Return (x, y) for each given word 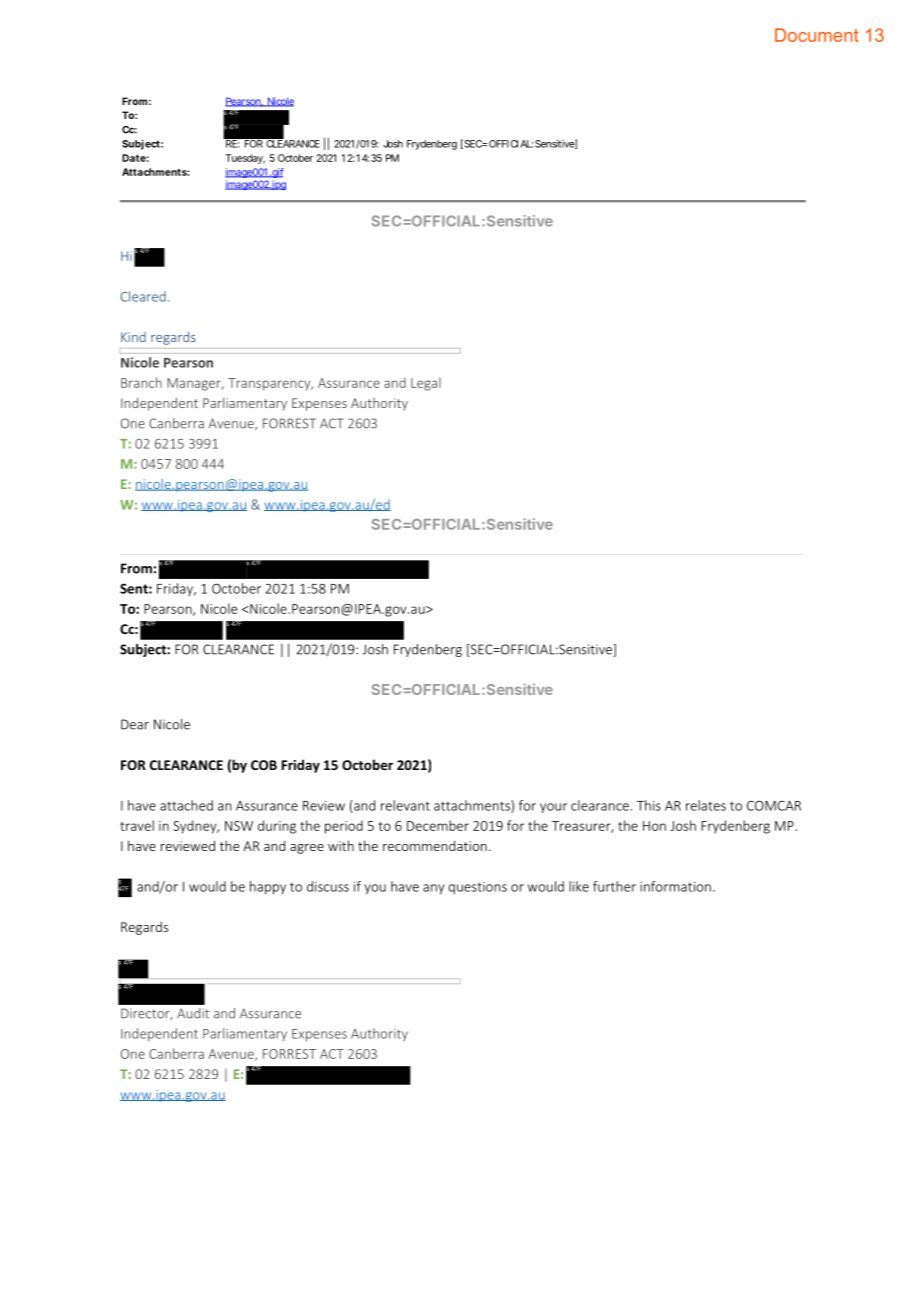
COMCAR (774, 805)
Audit (193, 1013)
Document (817, 35)
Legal (426, 384)
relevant (405, 805)
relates (706, 805)
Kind (133, 337)
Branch (141, 382)
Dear (135, 724)
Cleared (143, 296)
